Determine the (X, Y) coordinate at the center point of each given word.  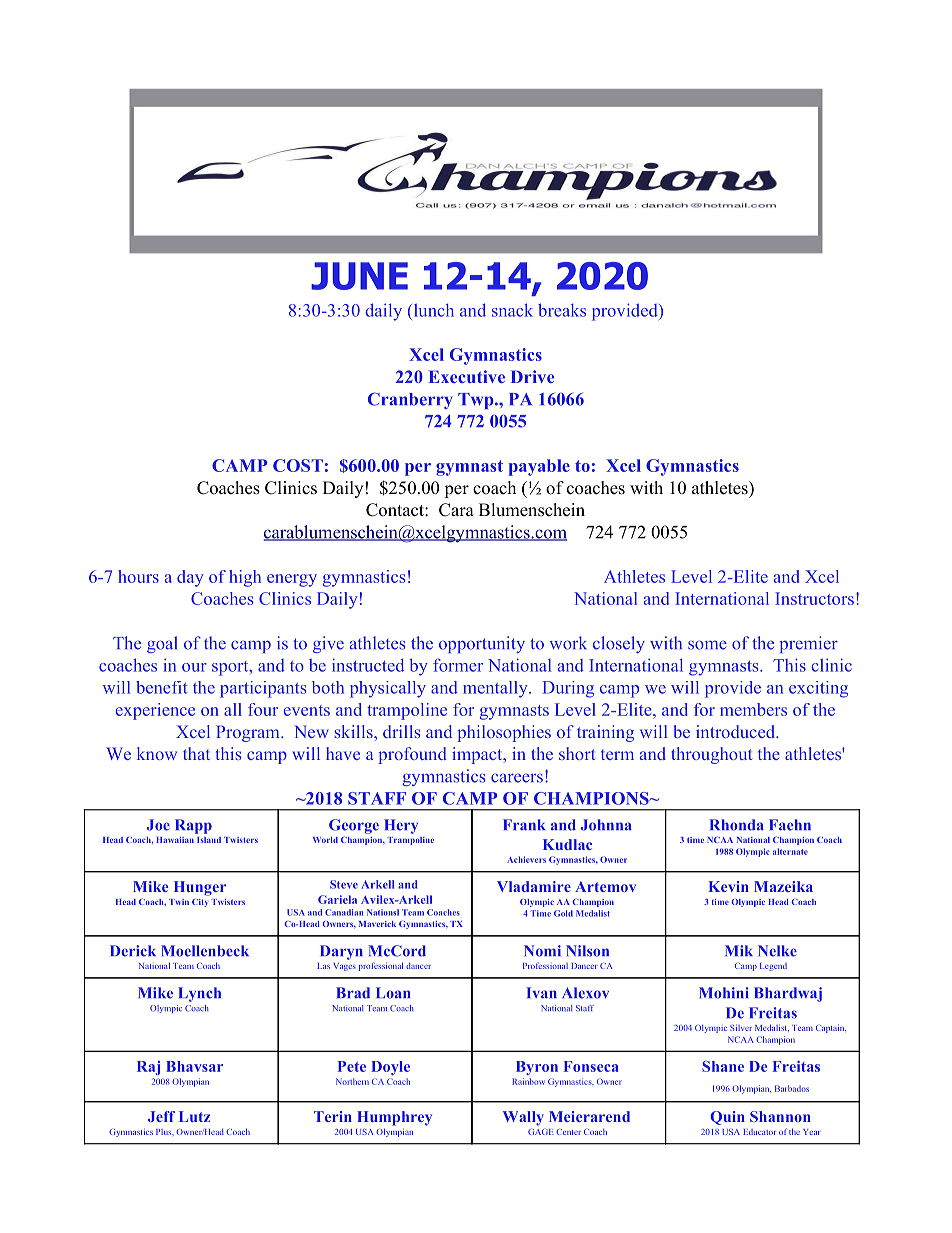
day (190, 578)
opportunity (482, 644)
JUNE (359, 276)
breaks (562, 310)
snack (512, 310)
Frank (524, 825)
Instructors (814, 598)
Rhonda (736, 825)
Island (209, 840)
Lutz (194, 1116)
